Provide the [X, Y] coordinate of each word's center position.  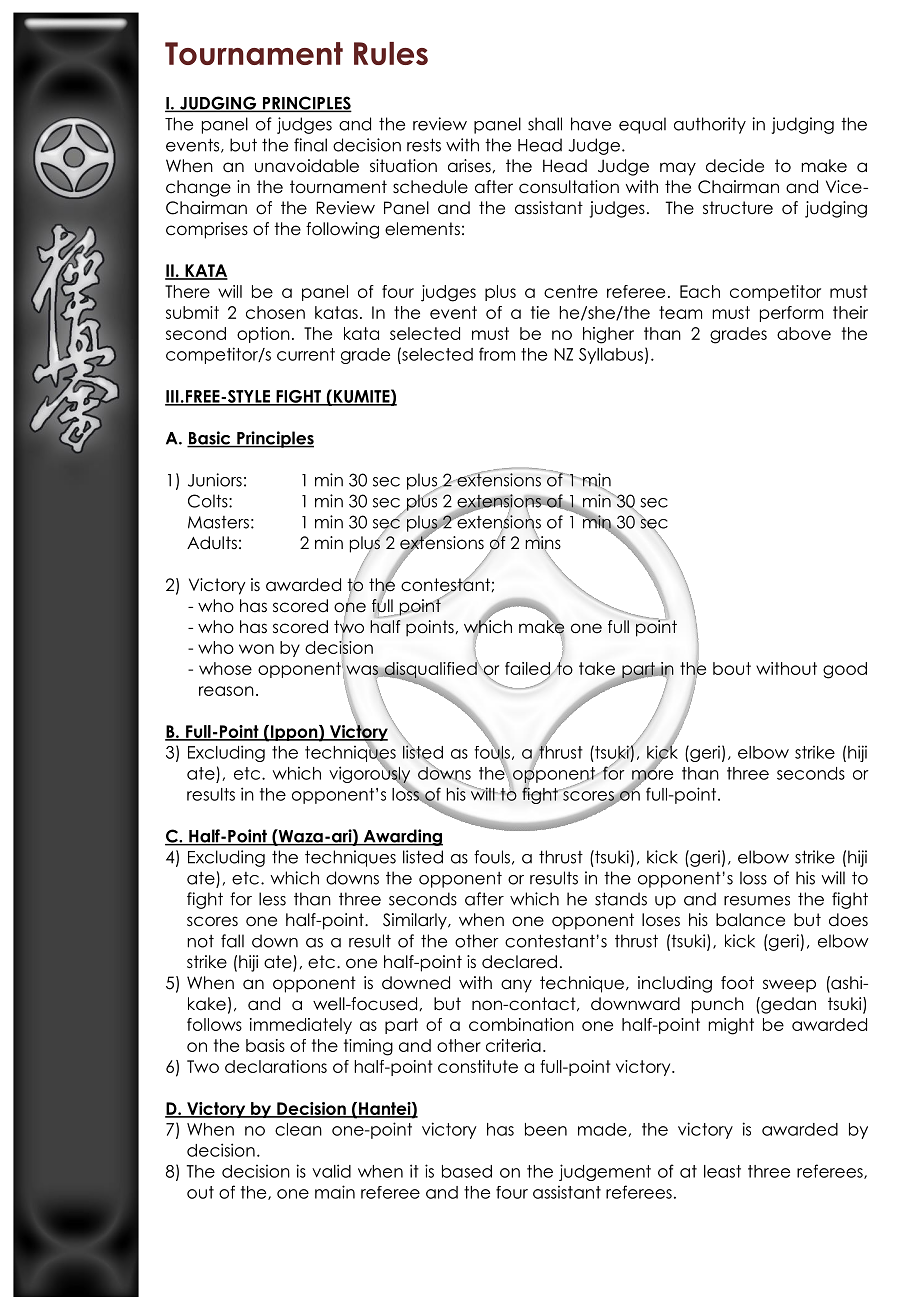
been [546, 1129]
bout [732, 668]
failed [528, 670]
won [256, 649]
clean [298, 1129]
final [310, 145]
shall [545, 124]
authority [710, 125]
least [722, 1171]
